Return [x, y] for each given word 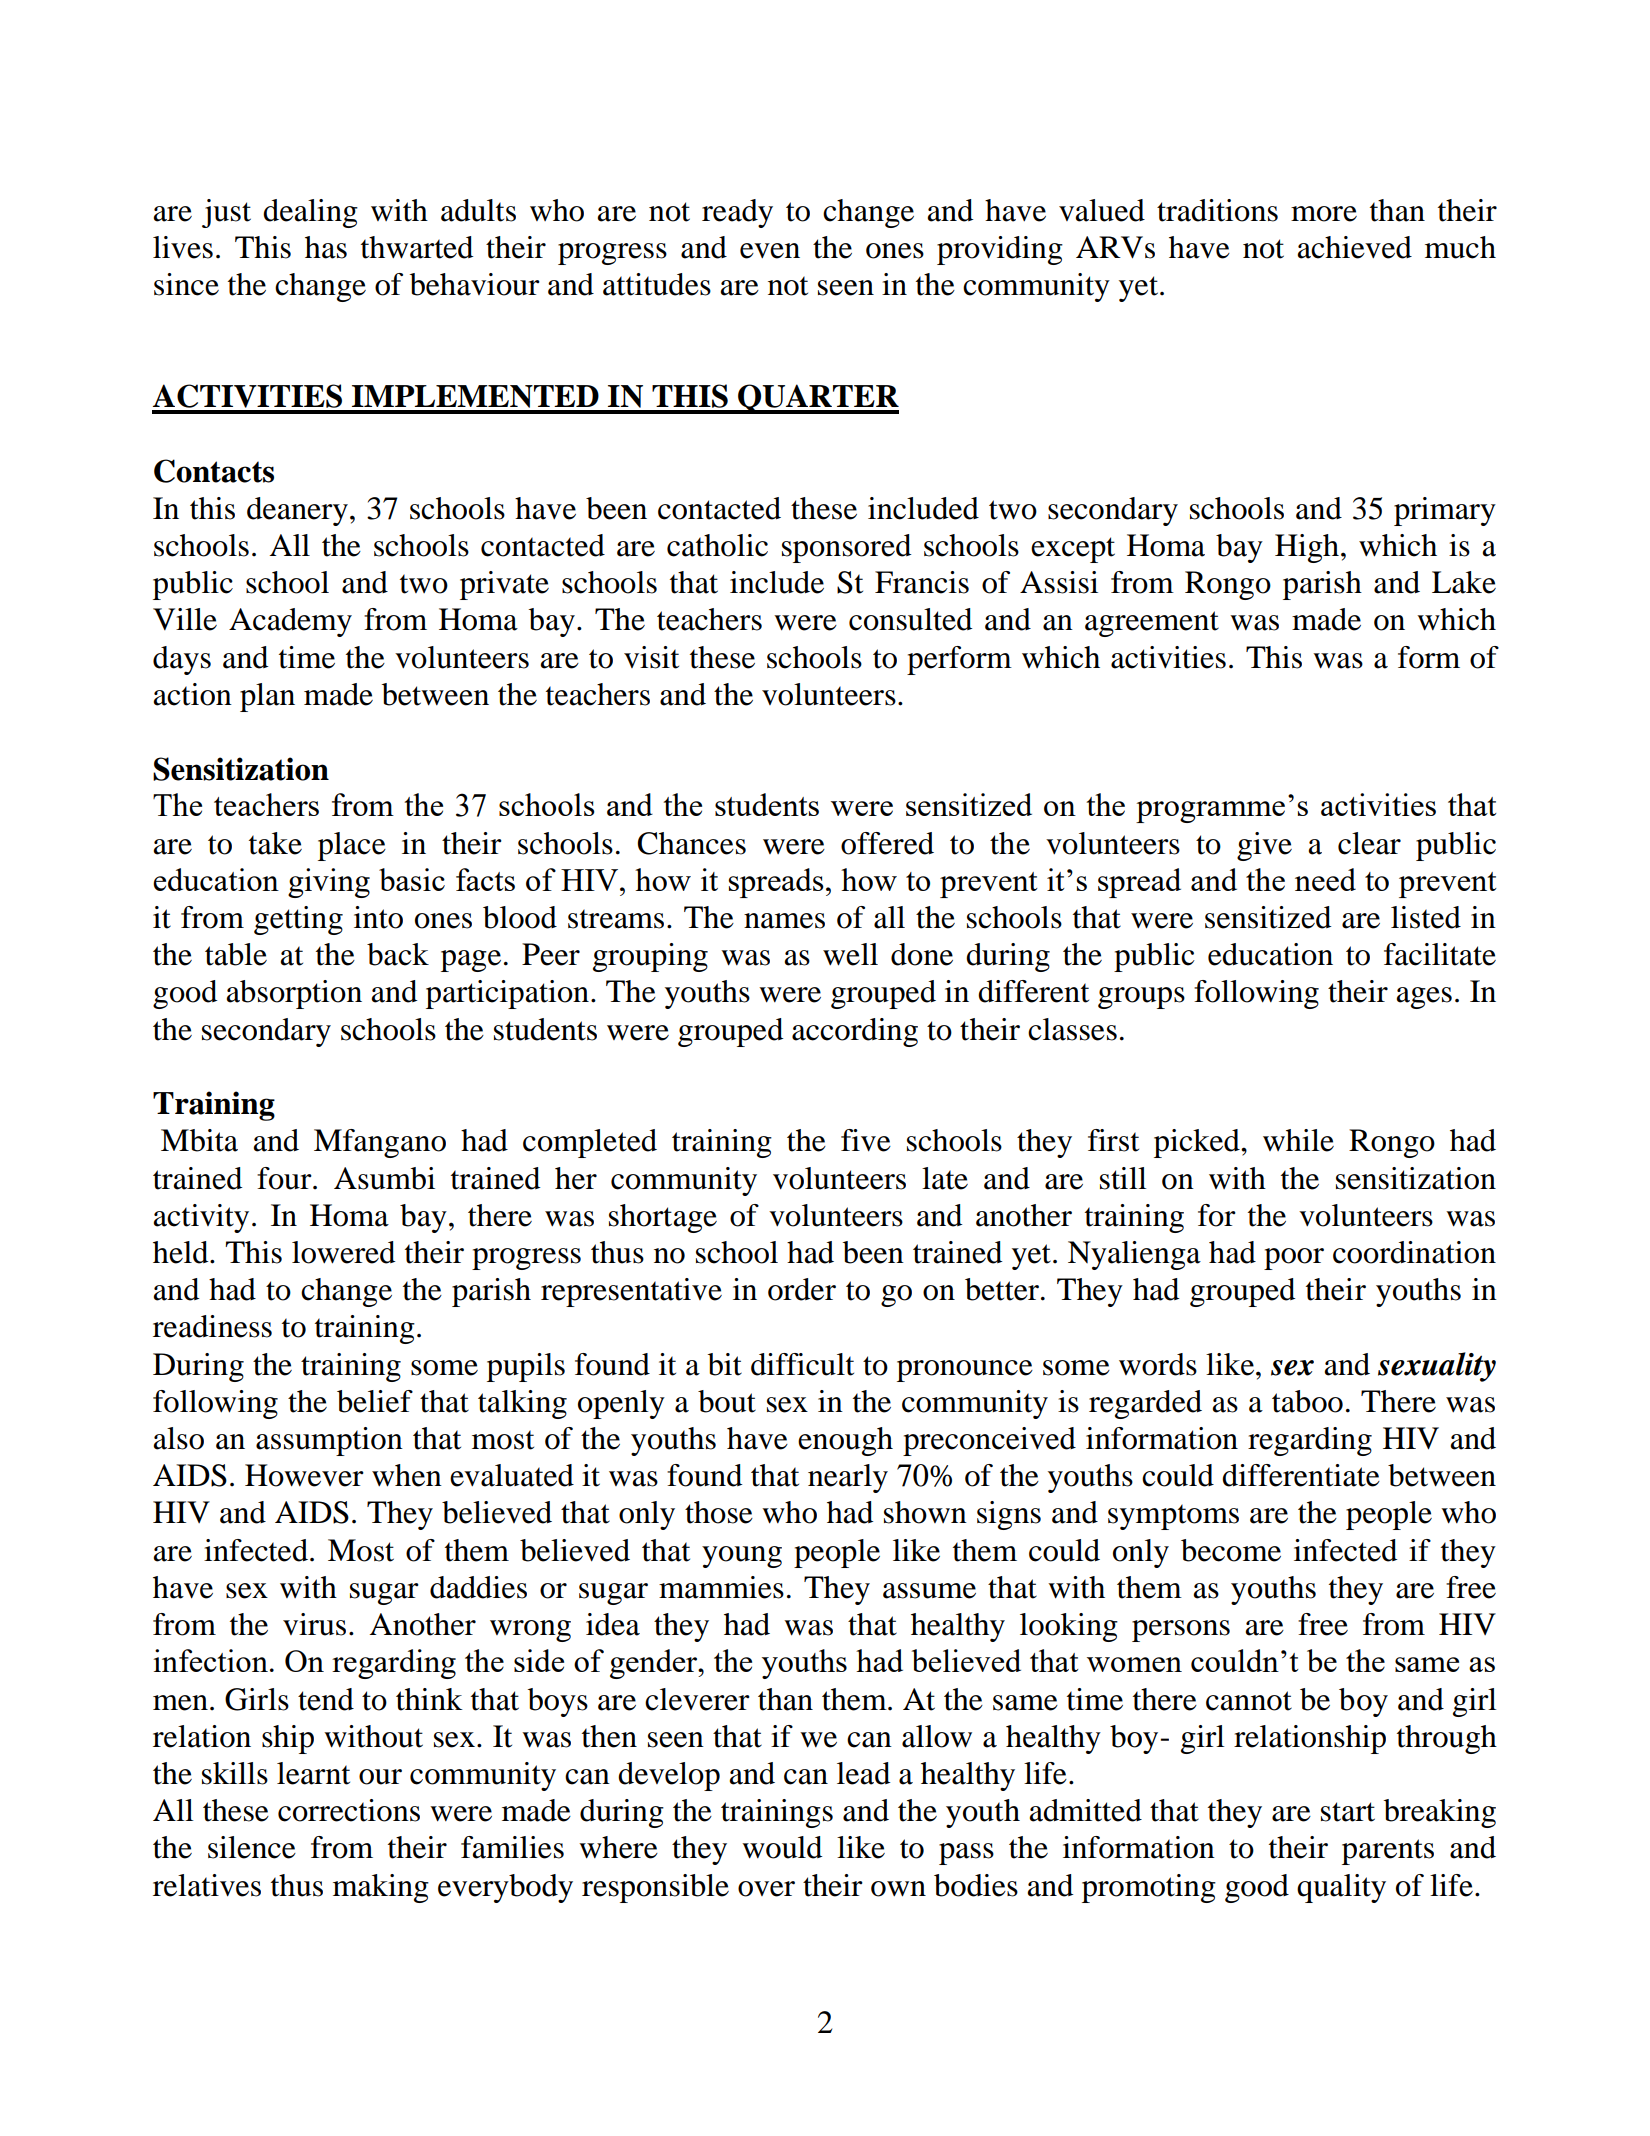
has [326, 247]
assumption [329, 1441]
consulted [910, 619]
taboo [1307, 1401]
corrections [349, 1810]
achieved [1354, 247]
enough [845, 1441]
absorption [294, 994]
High [1307, 548]
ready [737, 213]
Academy [290, 622]
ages [1424, 998]
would [782, 1847]
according [855, 1032]
